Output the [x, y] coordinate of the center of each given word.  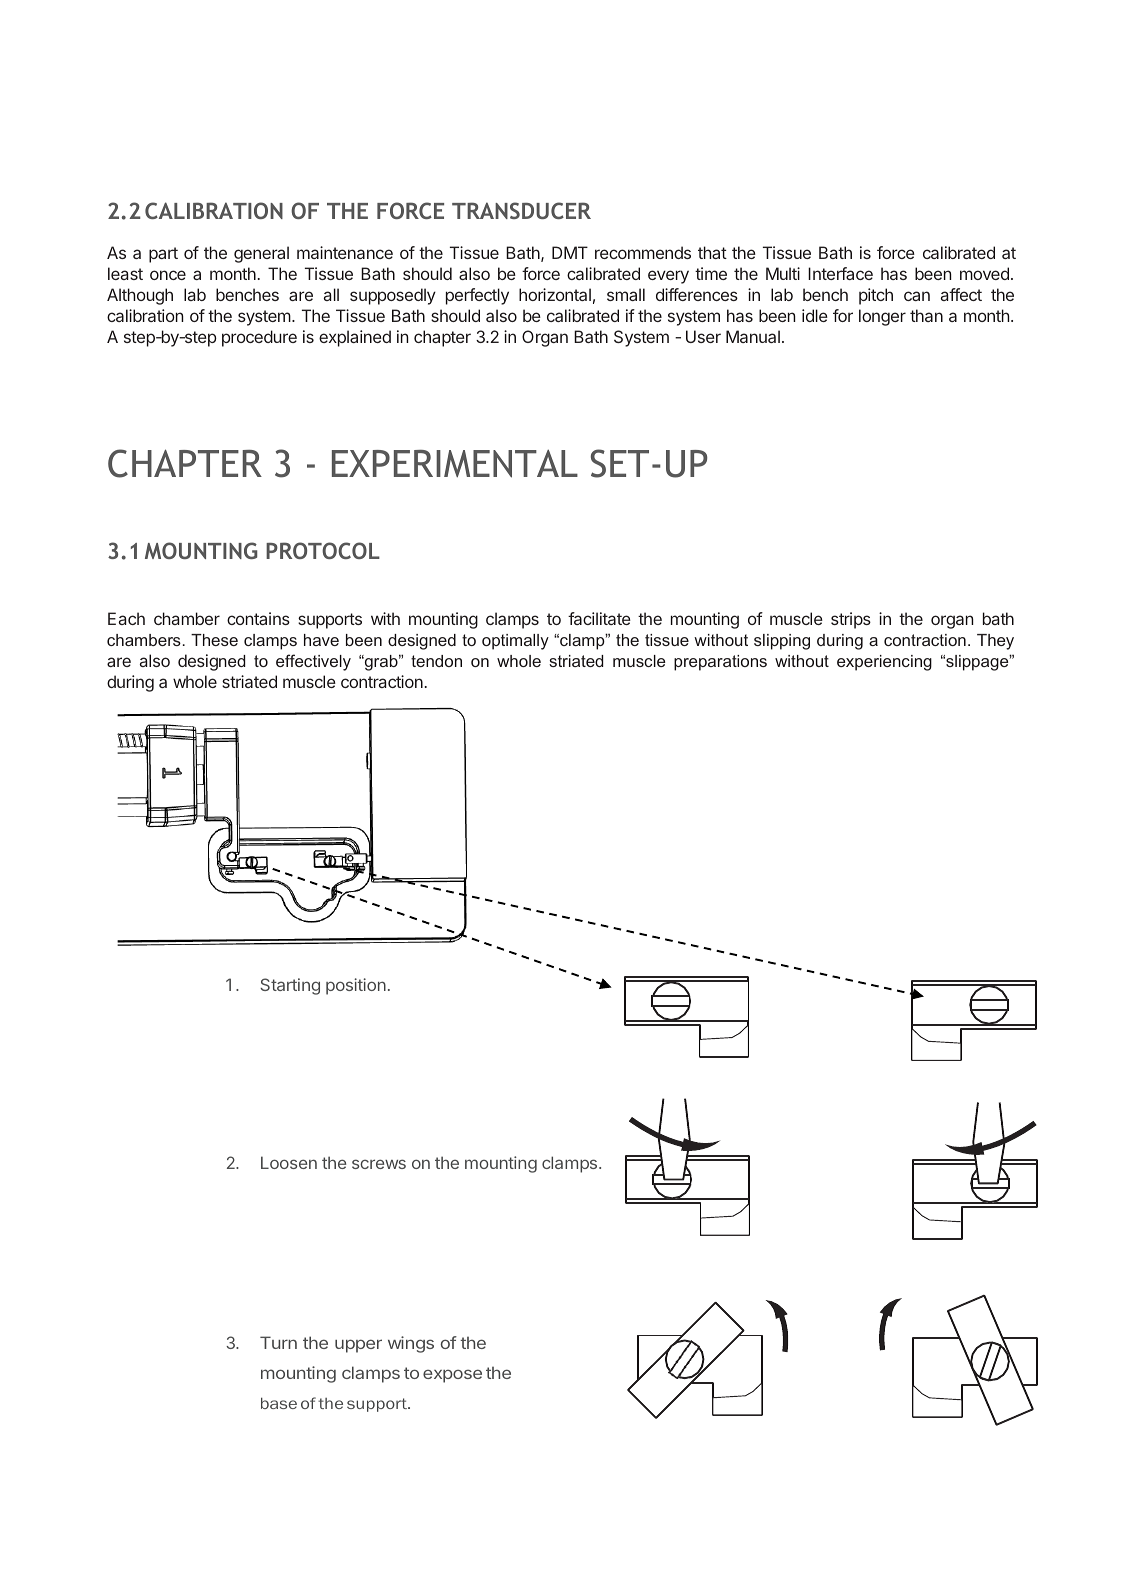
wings [411, 1344]
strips [851, 620]
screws [379, 1164]
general [261, 254]
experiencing [884, 663]
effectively [313, 662]
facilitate [599, 618]
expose [452, 1376]
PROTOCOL [323, 550]
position [356, 986]
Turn [278, 1342]
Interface [840, 273]
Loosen [289, 1162]
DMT [570, 252]
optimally [515, 642]
